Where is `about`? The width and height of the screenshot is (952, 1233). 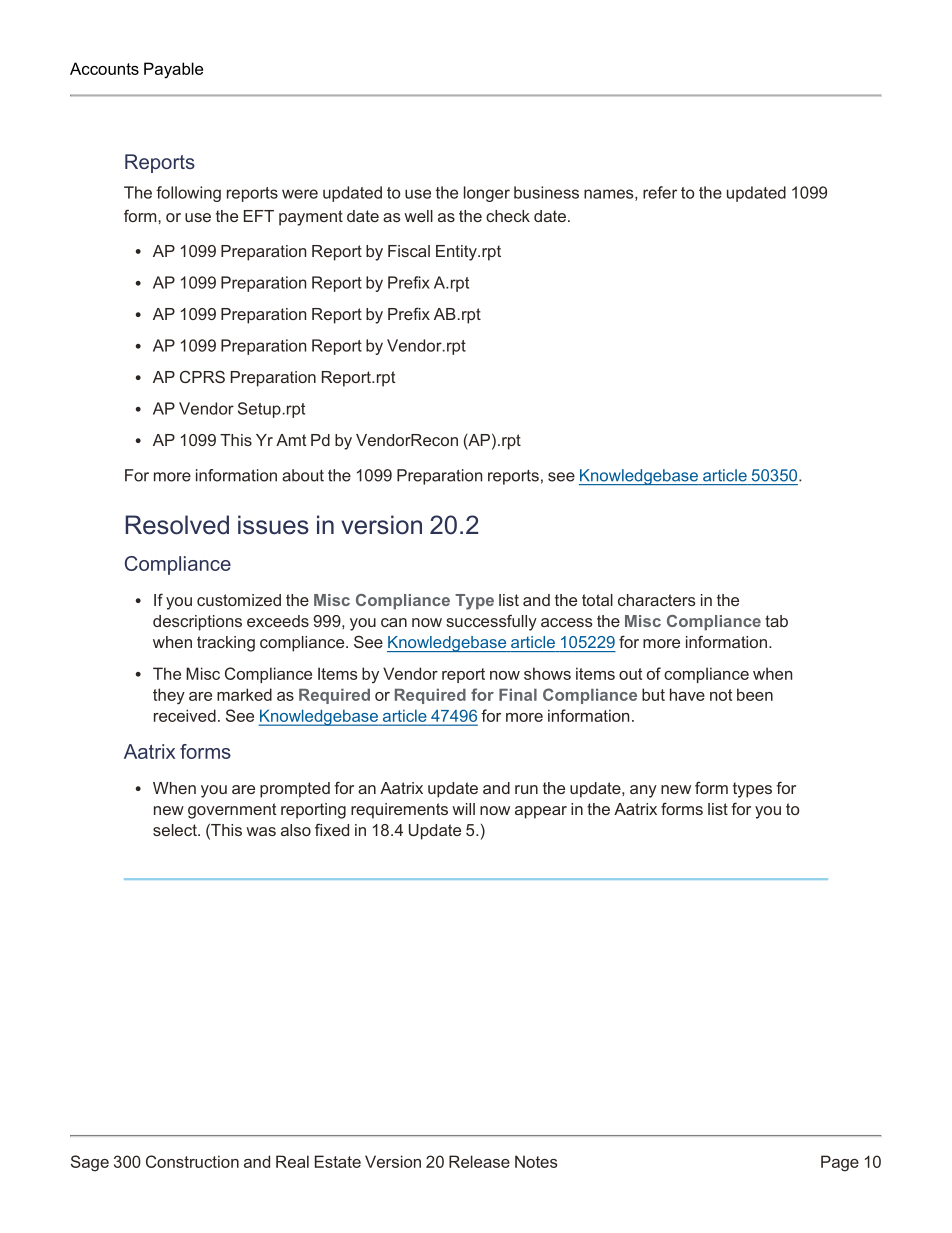
about is located at coordinates (303, 475).
